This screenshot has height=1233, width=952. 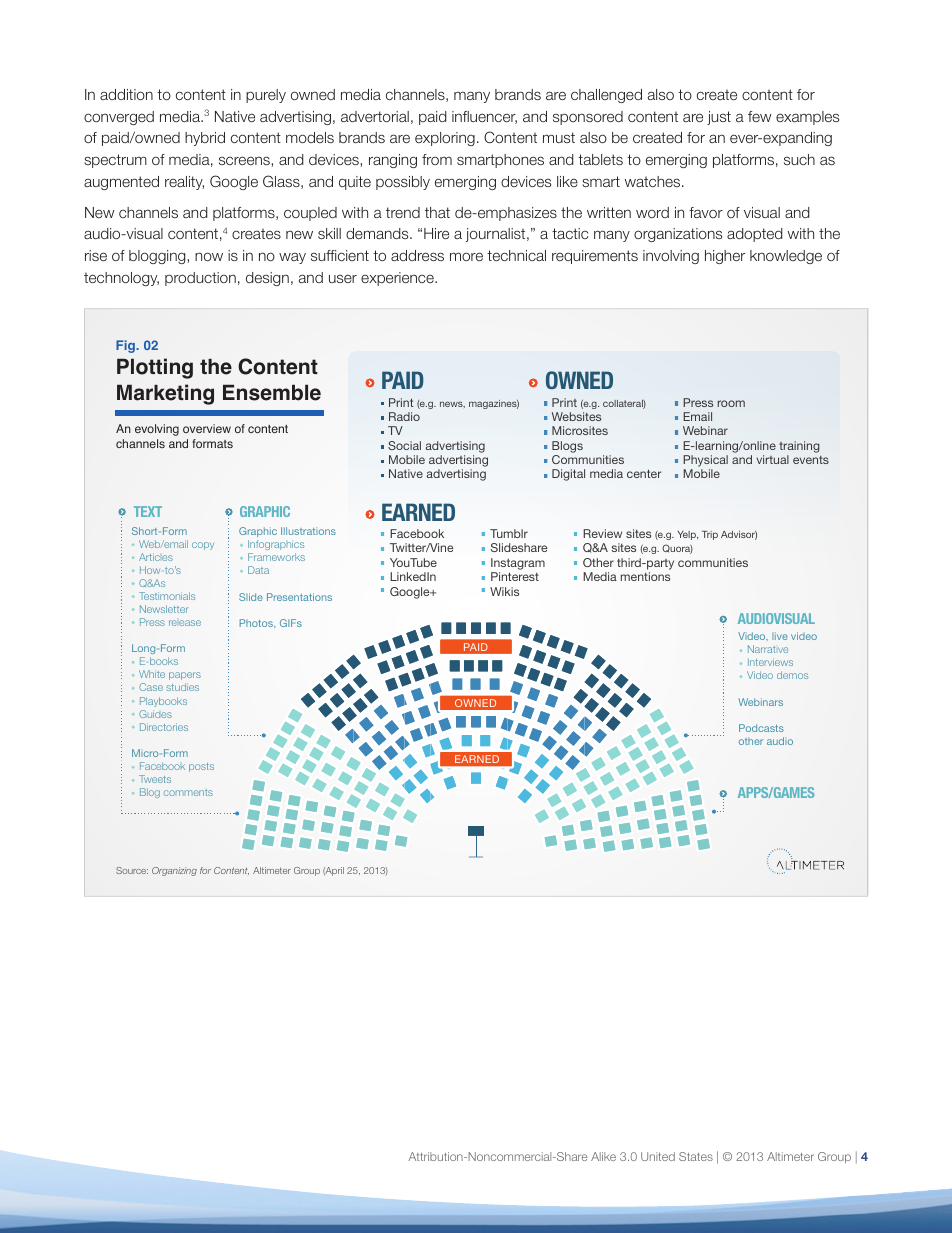 What do you see at coordinates (185, 623) in the screenshot?
I see `release` at bounding box center [185, 623].
